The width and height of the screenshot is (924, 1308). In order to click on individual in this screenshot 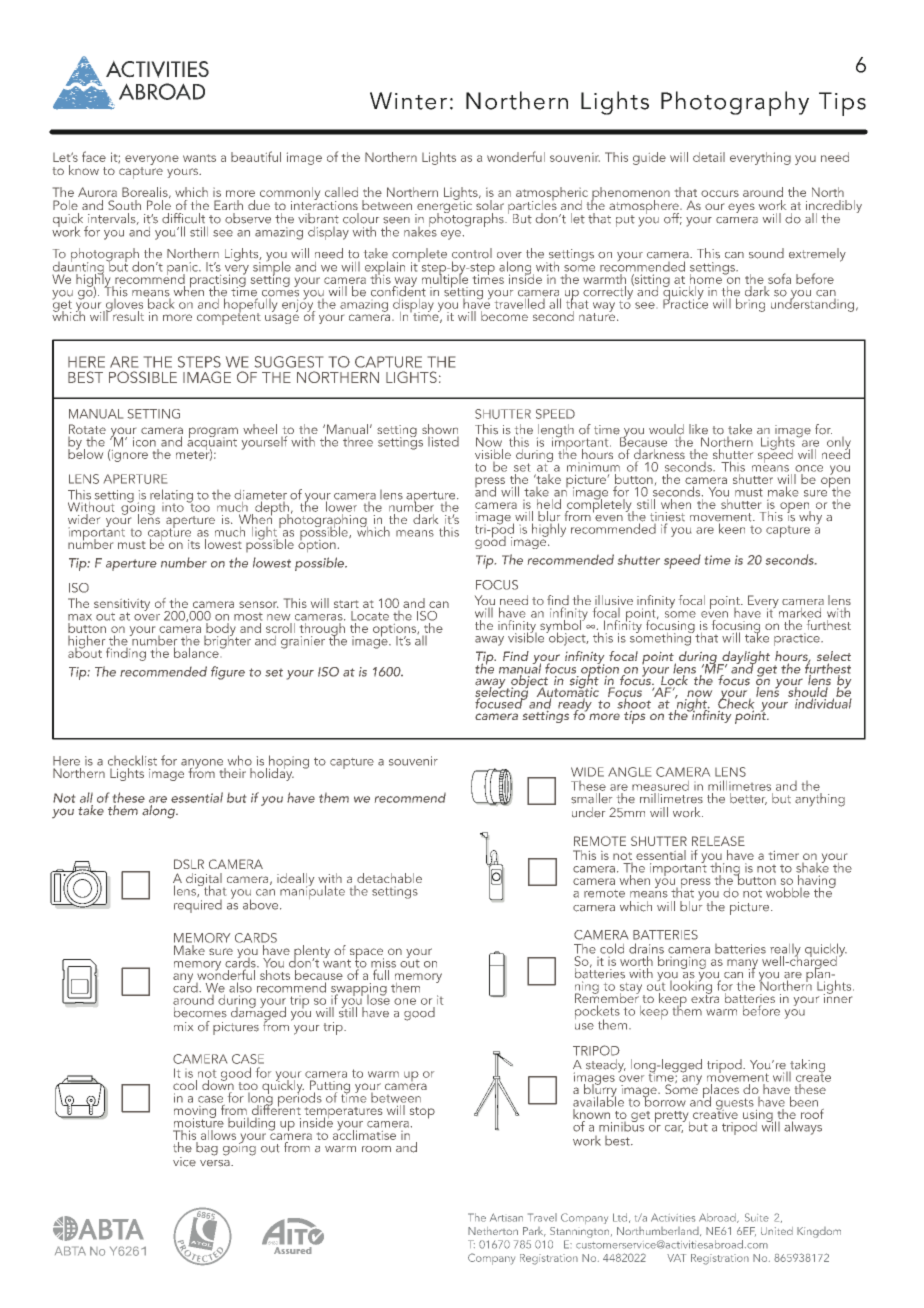, I will do `click(823, 702)`.
